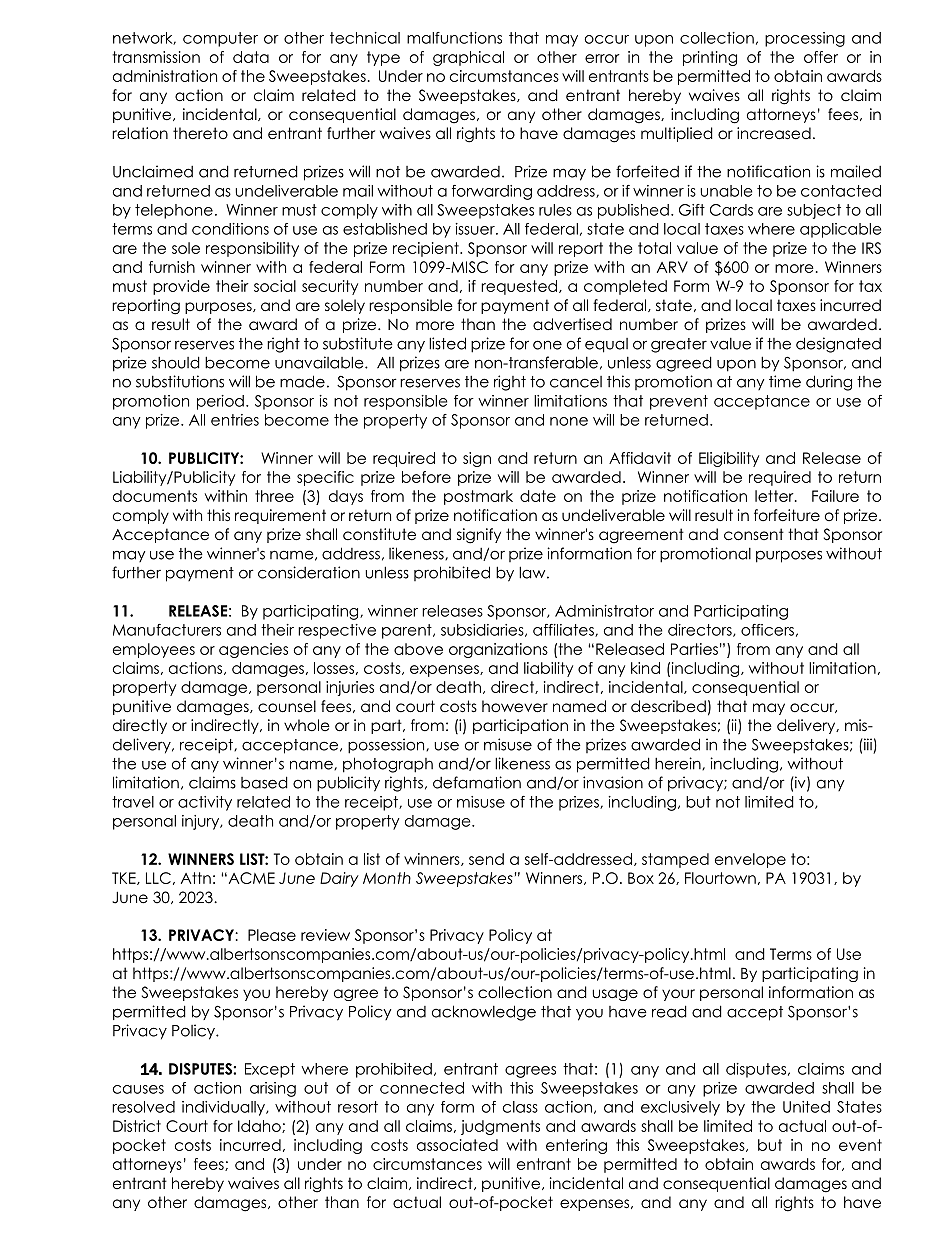 This screenshot has width=952, height=1233. Describe the element at coordinates (196, 878) in the screenshot. I see `Attn` at that location.
